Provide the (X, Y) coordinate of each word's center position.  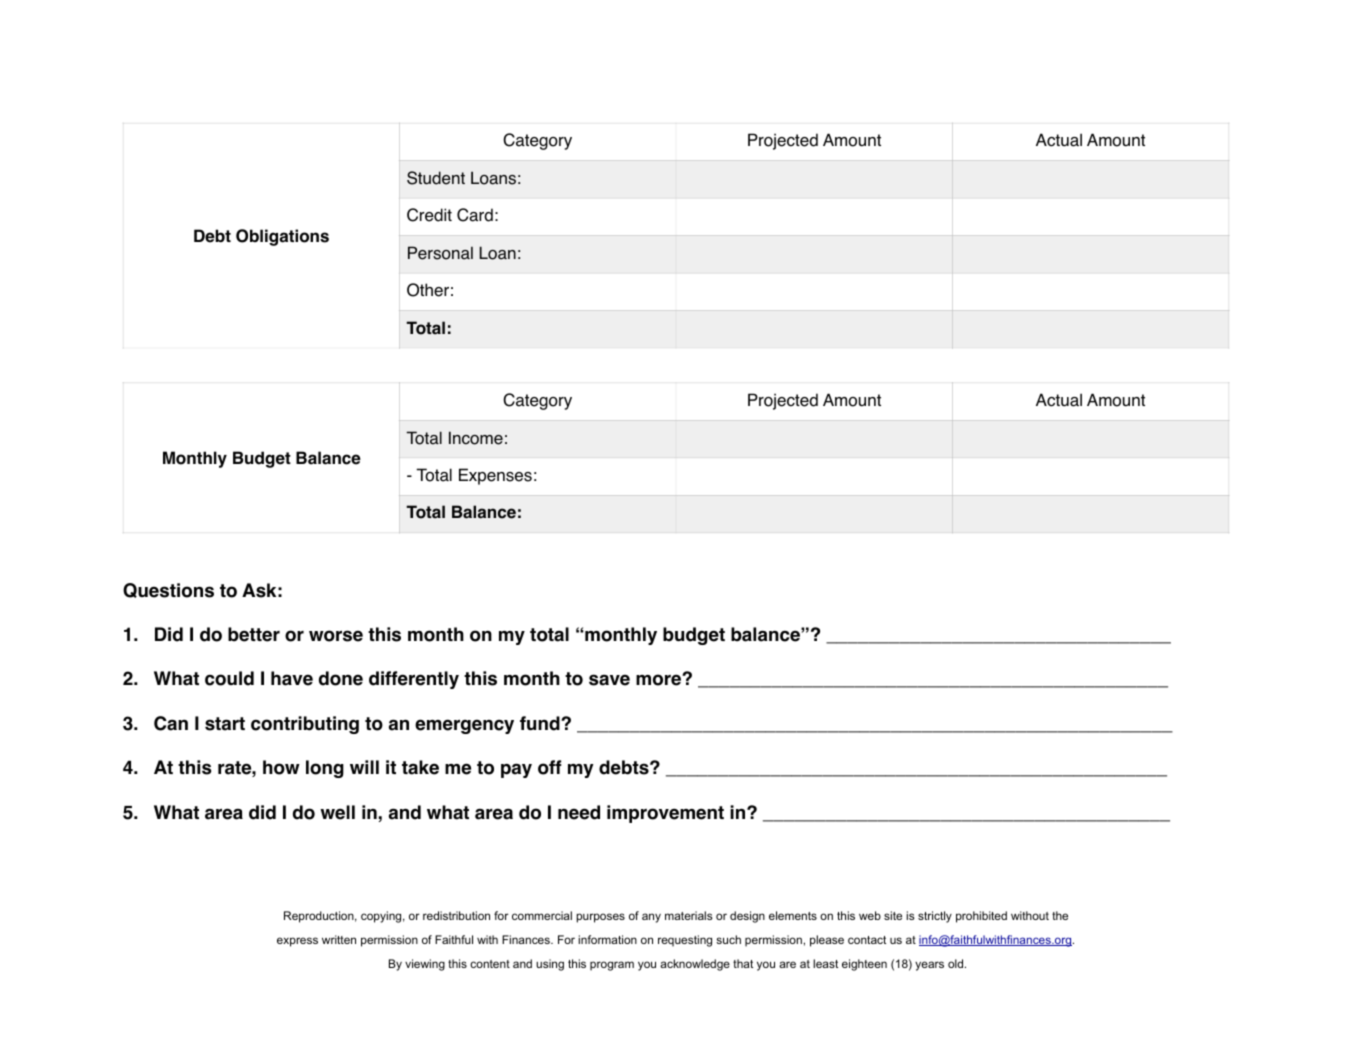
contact (867, 940)
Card (475, 215)
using (550, 965)
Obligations (282, 237)
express (297, 942)
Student (436, 178)
